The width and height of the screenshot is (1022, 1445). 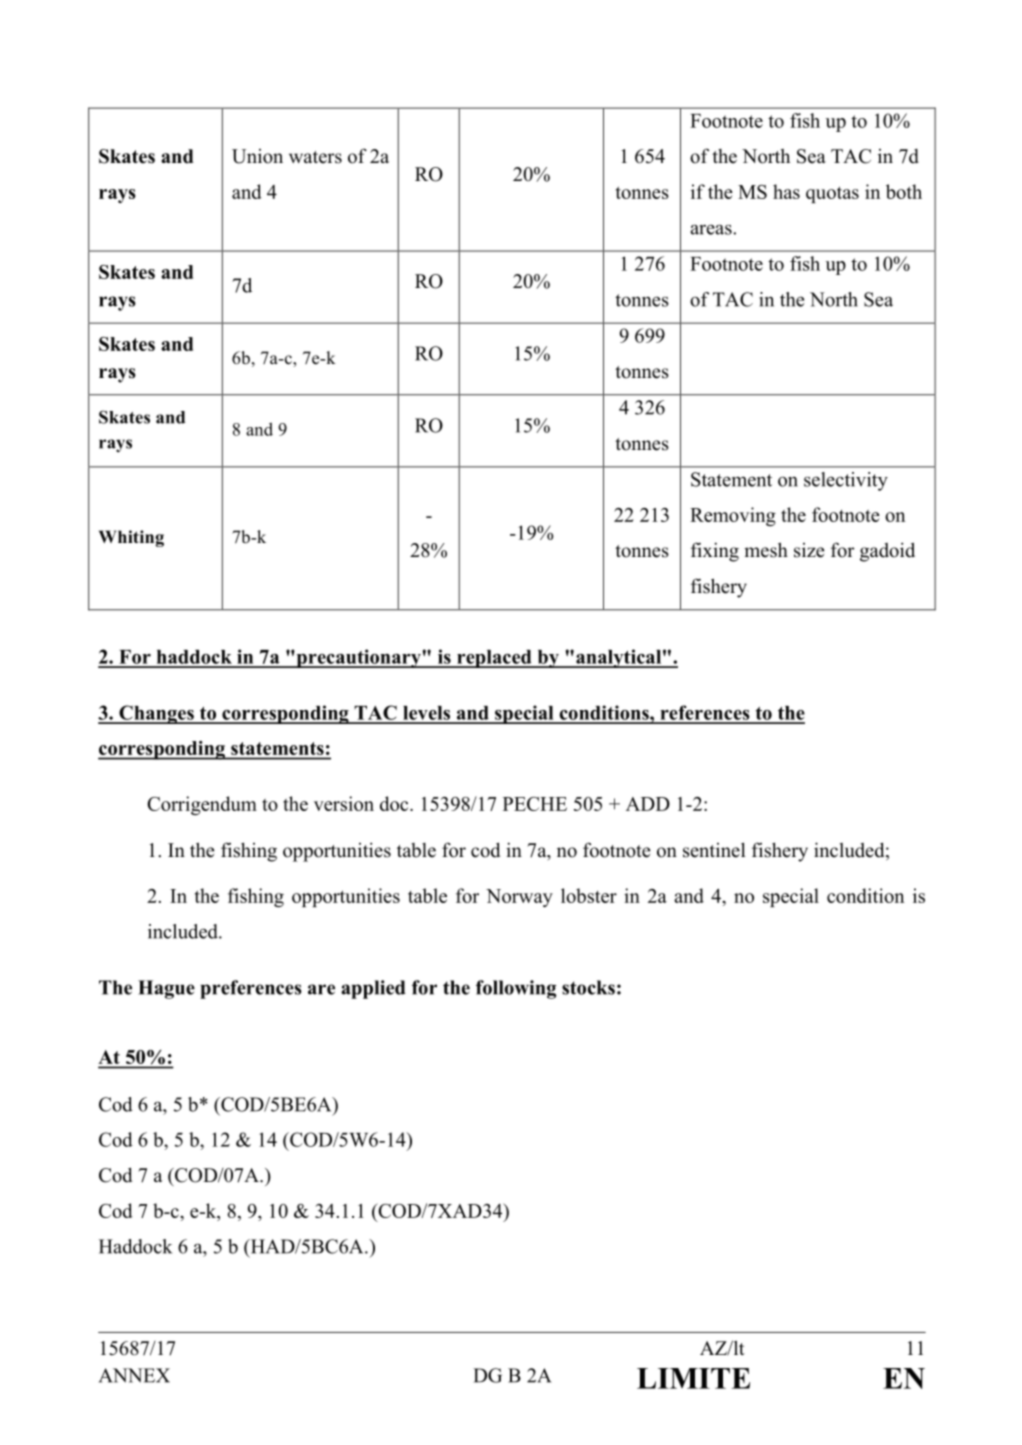 What do you see at coordinates (156, 714) in the screenshot?
I see `Changes` at bounding box center [156, 714].
